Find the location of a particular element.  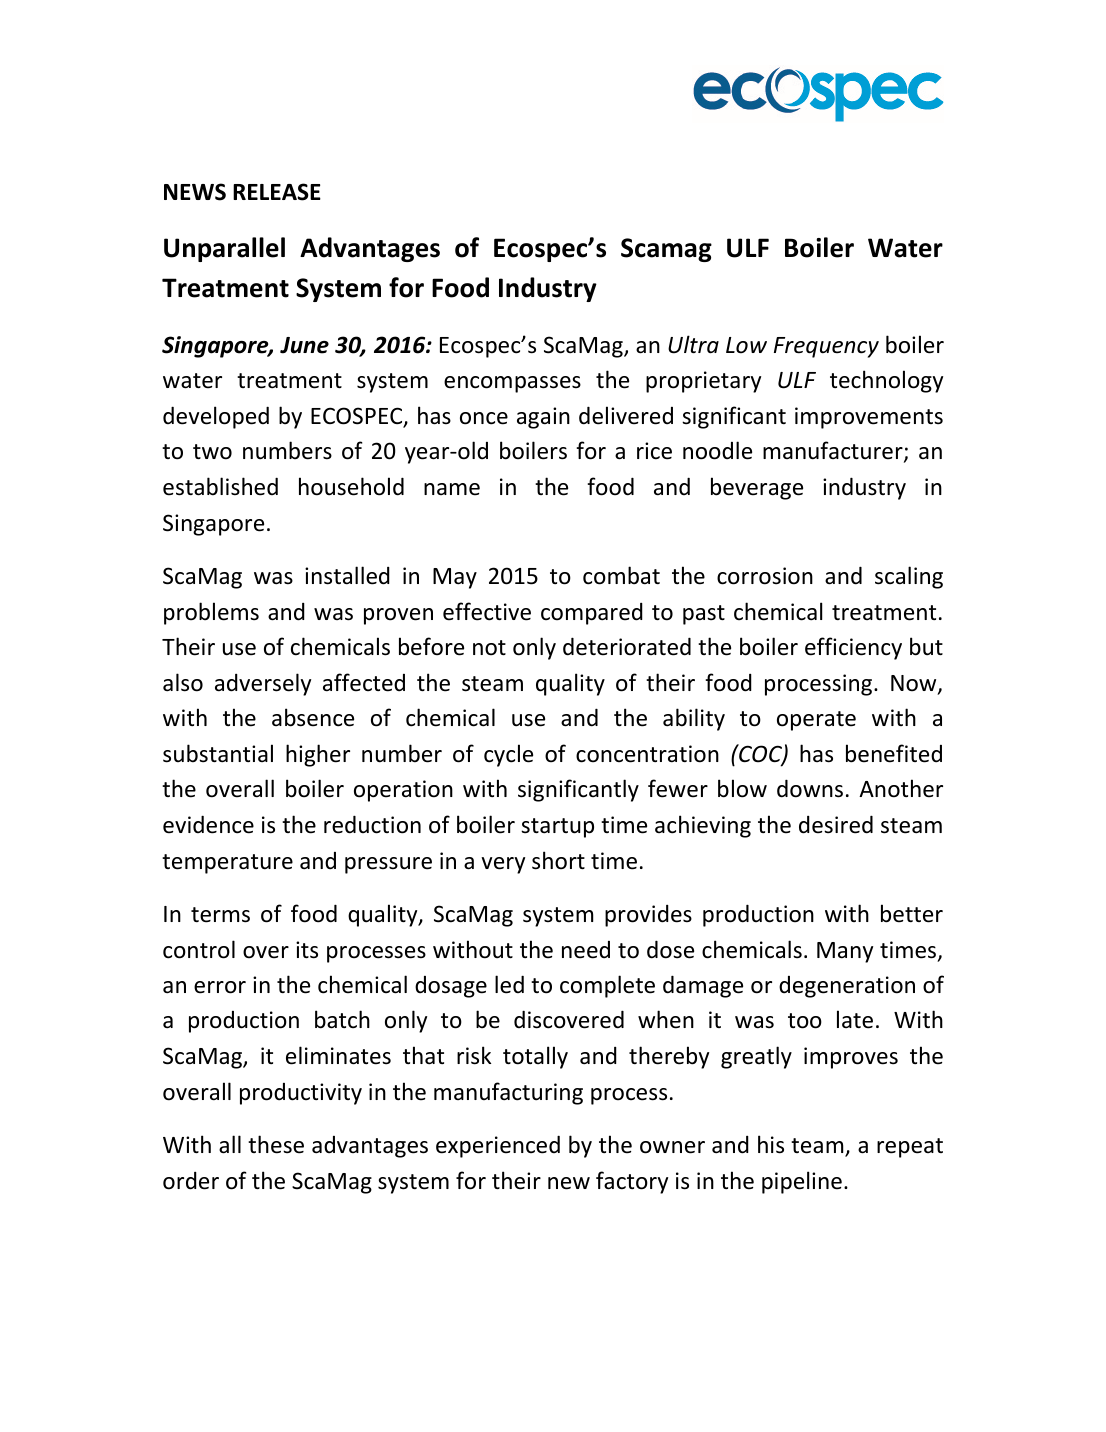

RELEASE is located at coordinates (277, 192).
